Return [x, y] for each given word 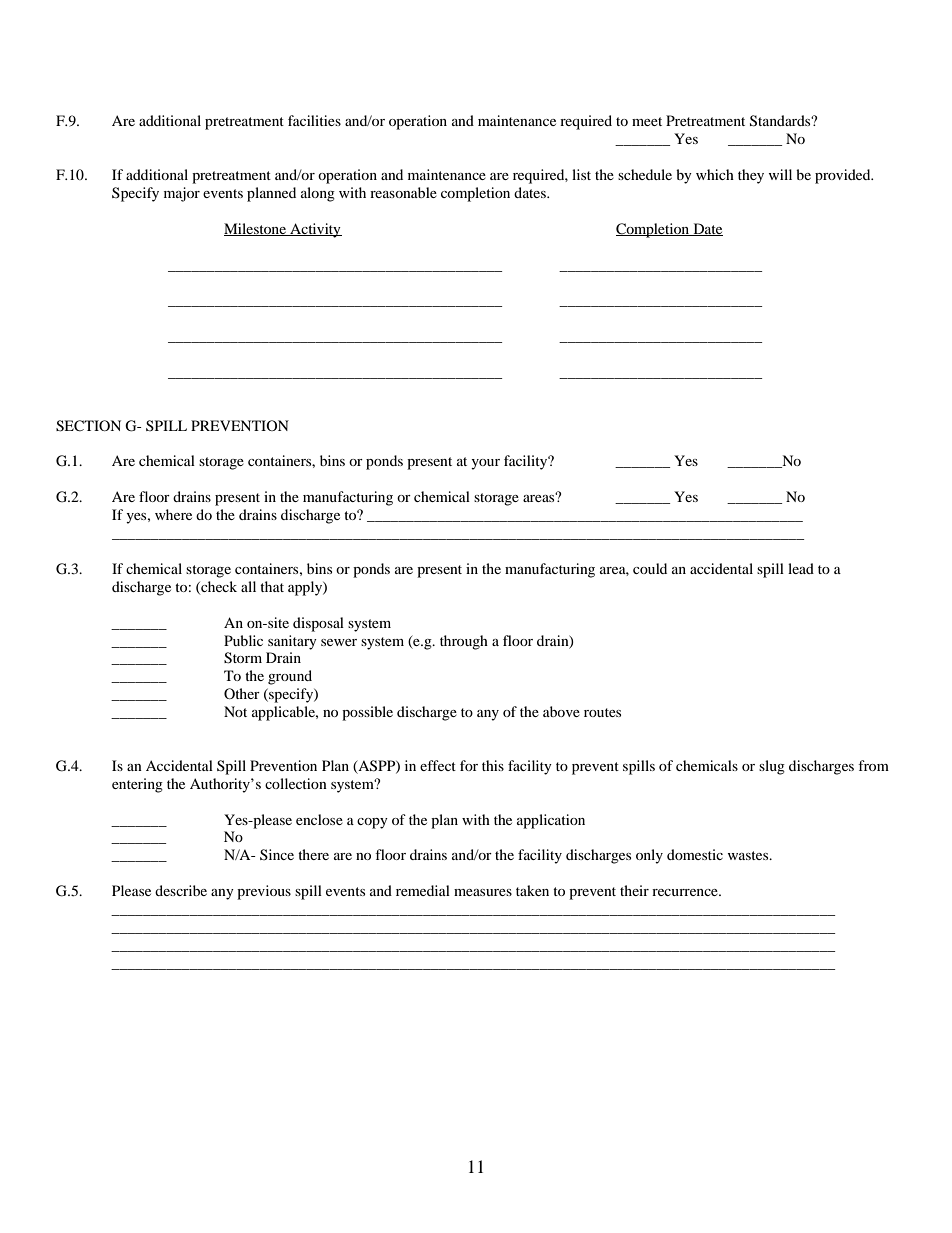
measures [483, 892]
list [581, 174]
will [780, 174]
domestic [695, 854]
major [182, 194]
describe [181, 890]
